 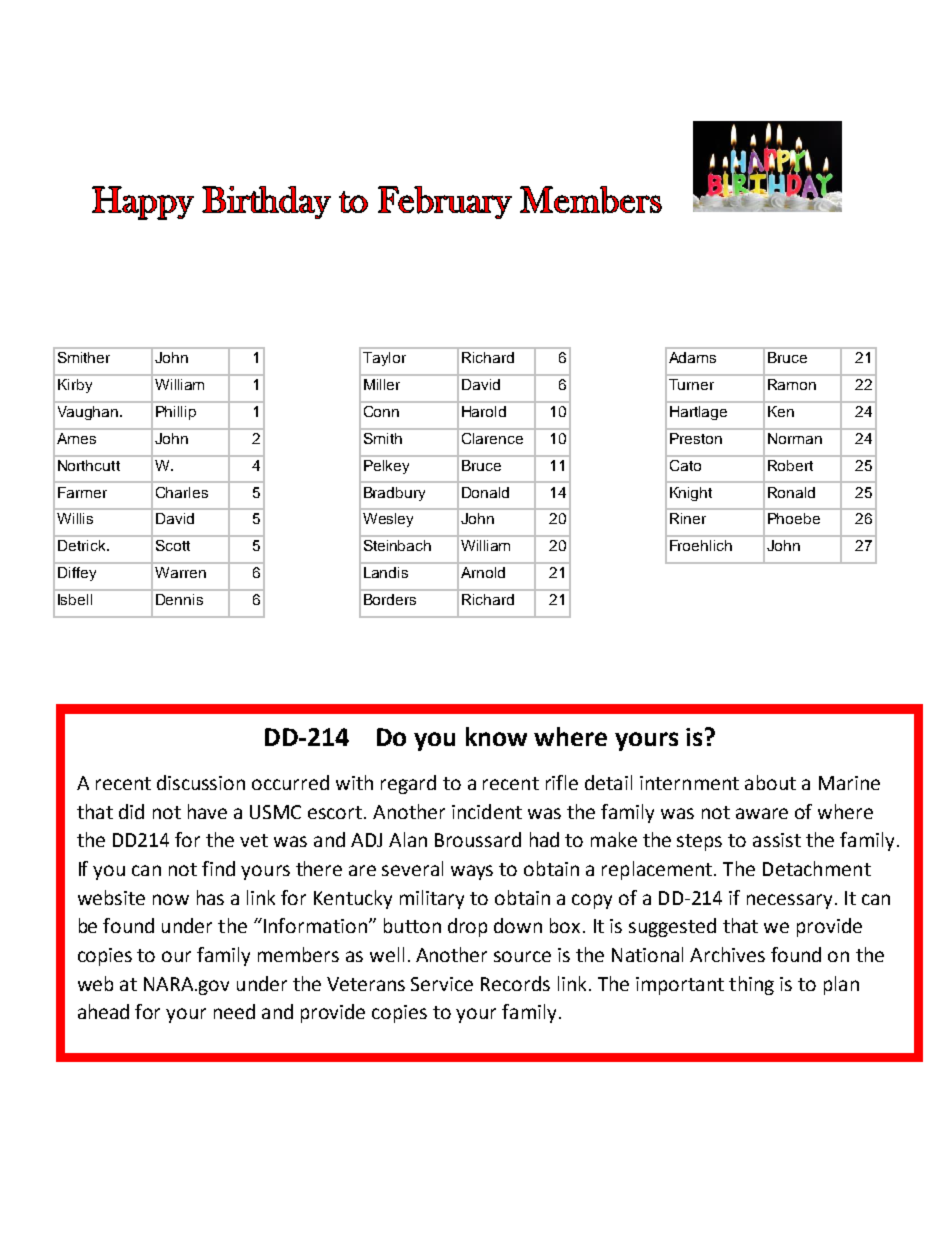 What do you see at coordinates (483, 572) in the screenshot?
I see `Arnold` at bounding box center [483, 572].
